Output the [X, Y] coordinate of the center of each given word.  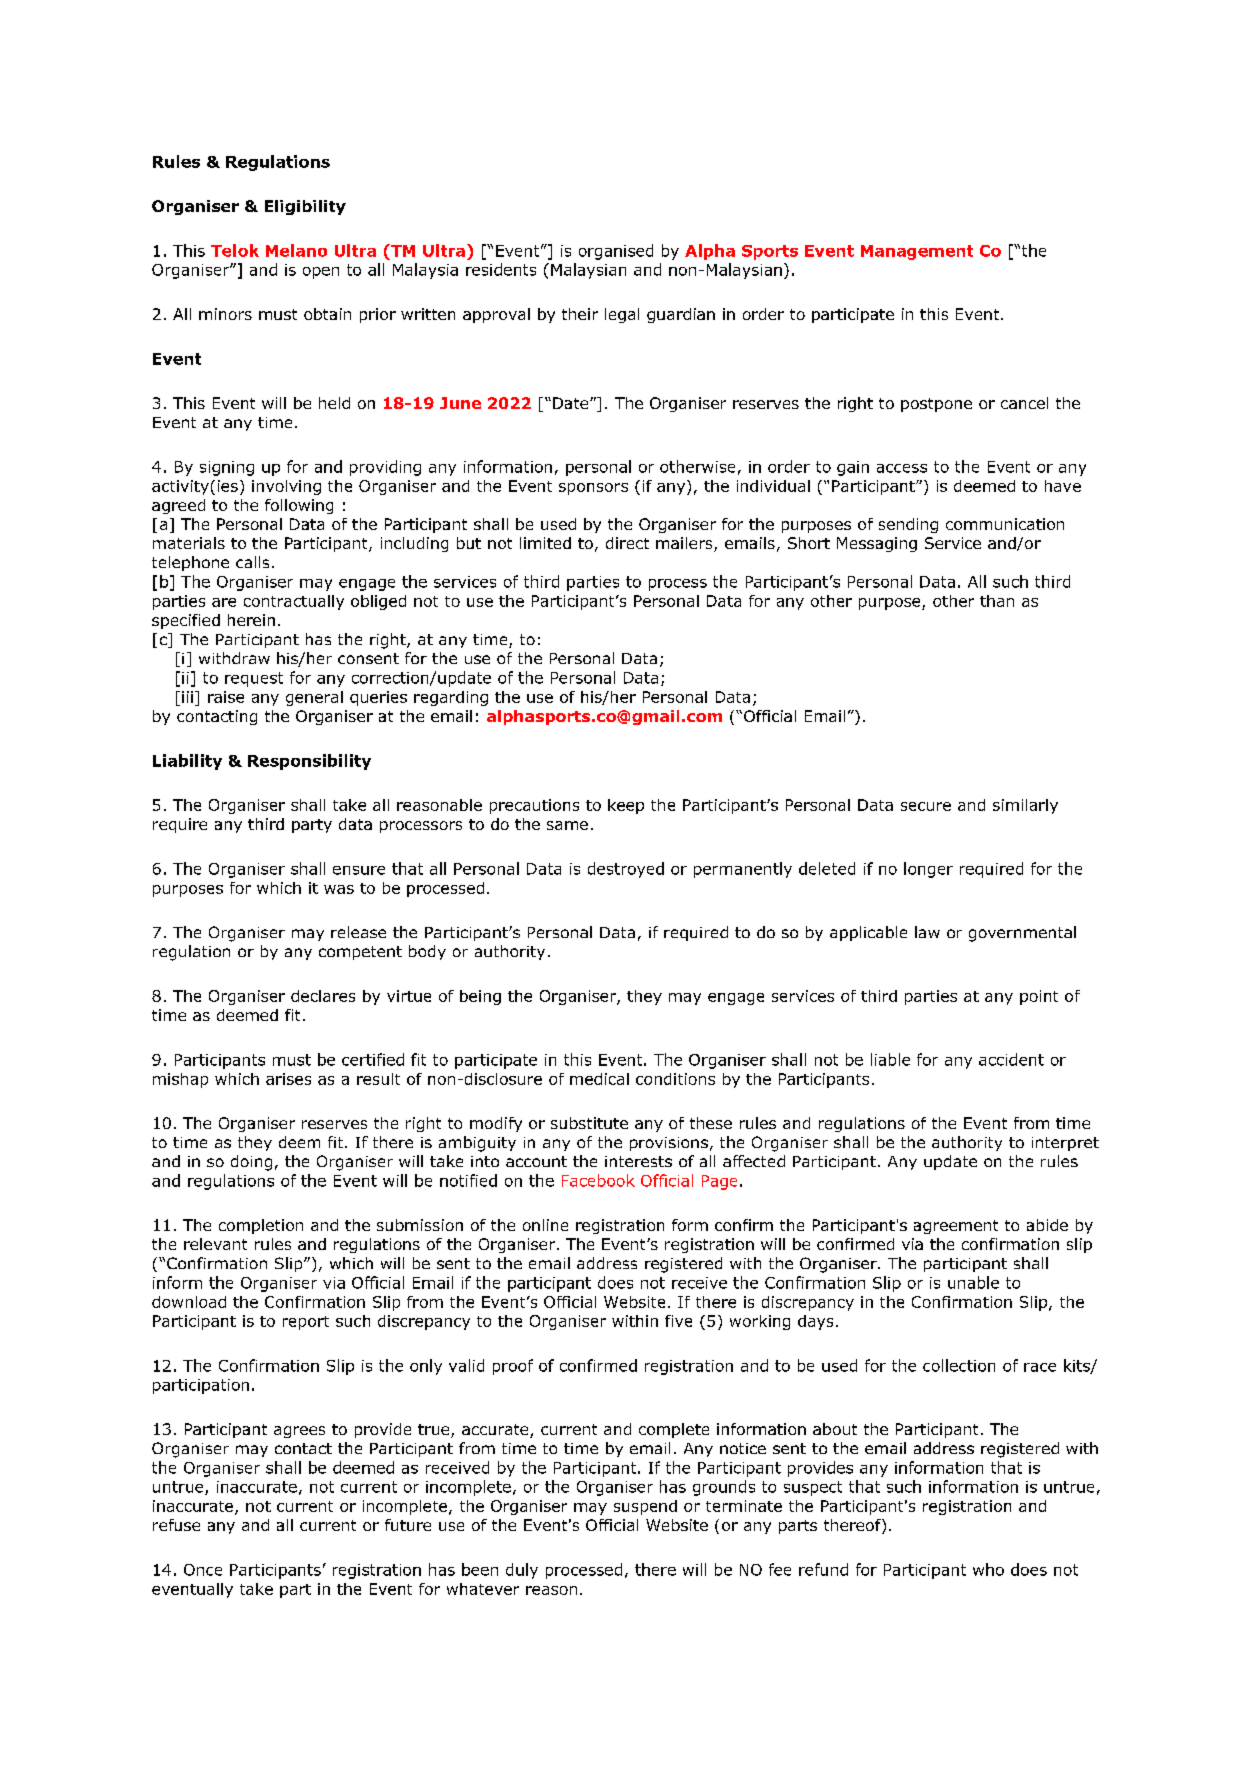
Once [203, 1570]
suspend [645, 1507]
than [997, 601]
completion [261, 1226]
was [339, 889]
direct [627, 543]
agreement [956, 1227]
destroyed [626, 870]
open [321, 273]
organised [616, 252]
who [988, 1569]
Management [917, 252]
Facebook [598, 1180]
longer [928, 870]
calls [252, 562]
